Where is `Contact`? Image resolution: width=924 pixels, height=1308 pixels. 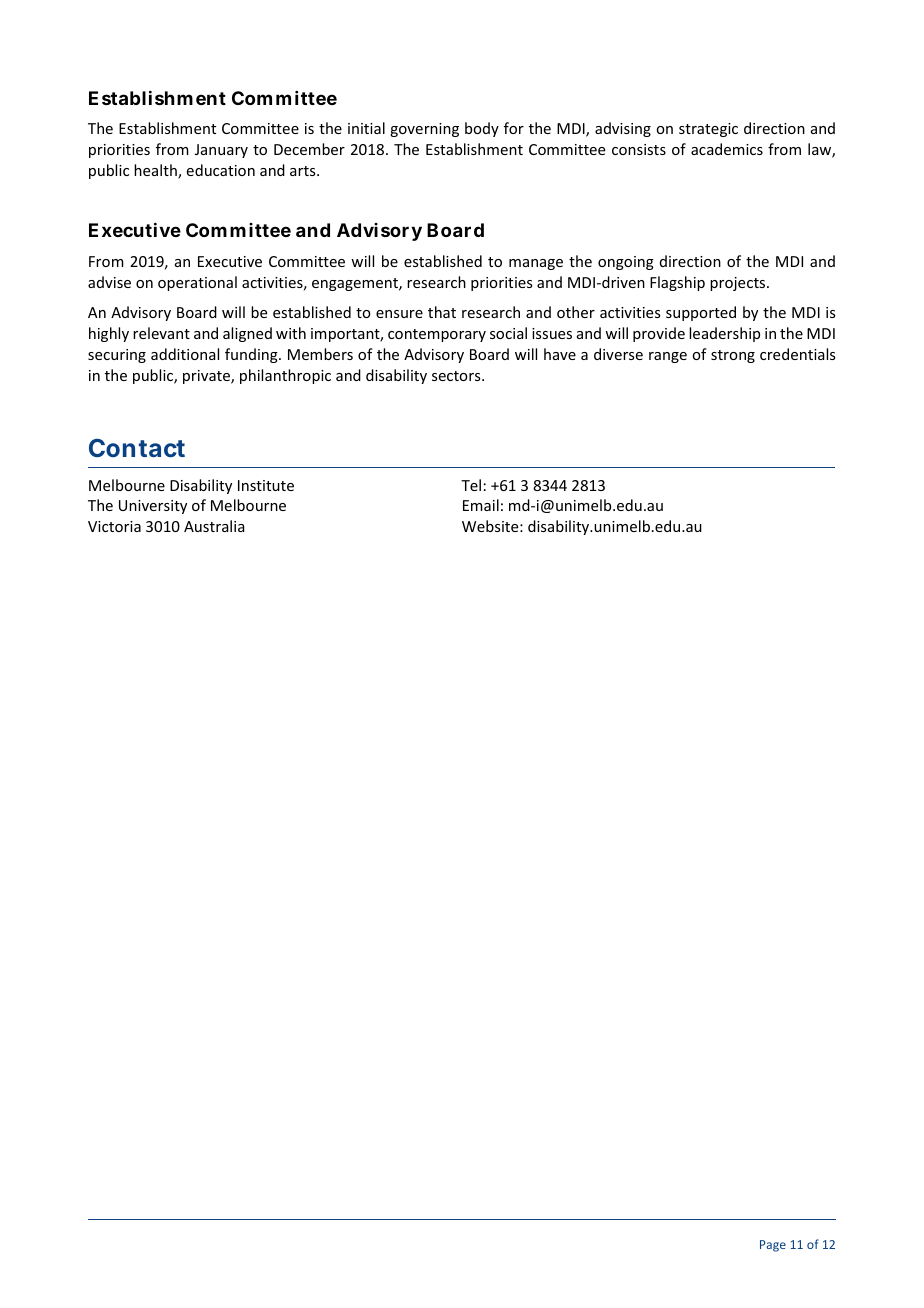 Contact is located at coordinates (137, 448).
